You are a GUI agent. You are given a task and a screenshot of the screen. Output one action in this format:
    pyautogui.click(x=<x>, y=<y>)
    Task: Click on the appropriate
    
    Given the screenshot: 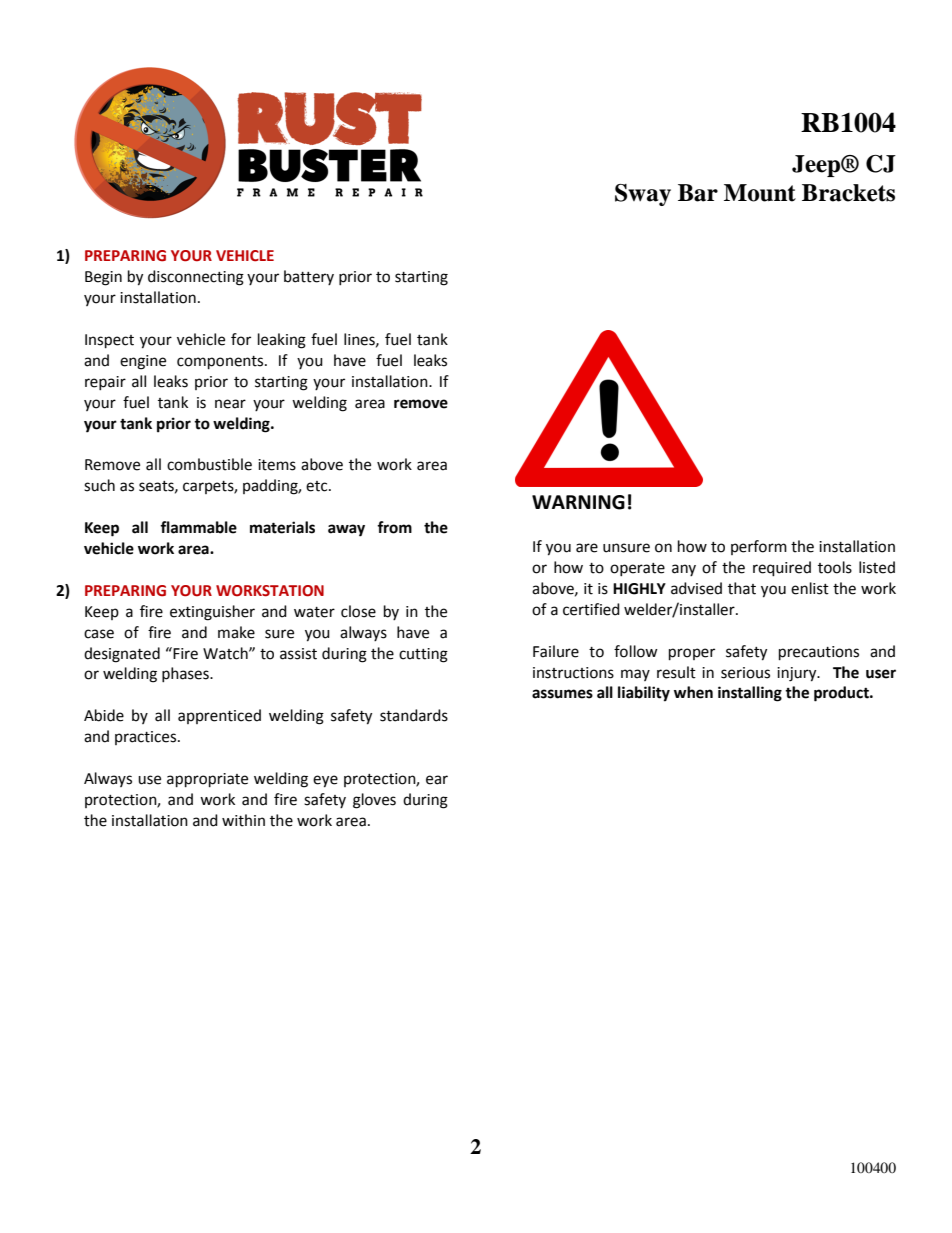 What is the action you would take?
    pyautogui.click(x=207, y=780)
